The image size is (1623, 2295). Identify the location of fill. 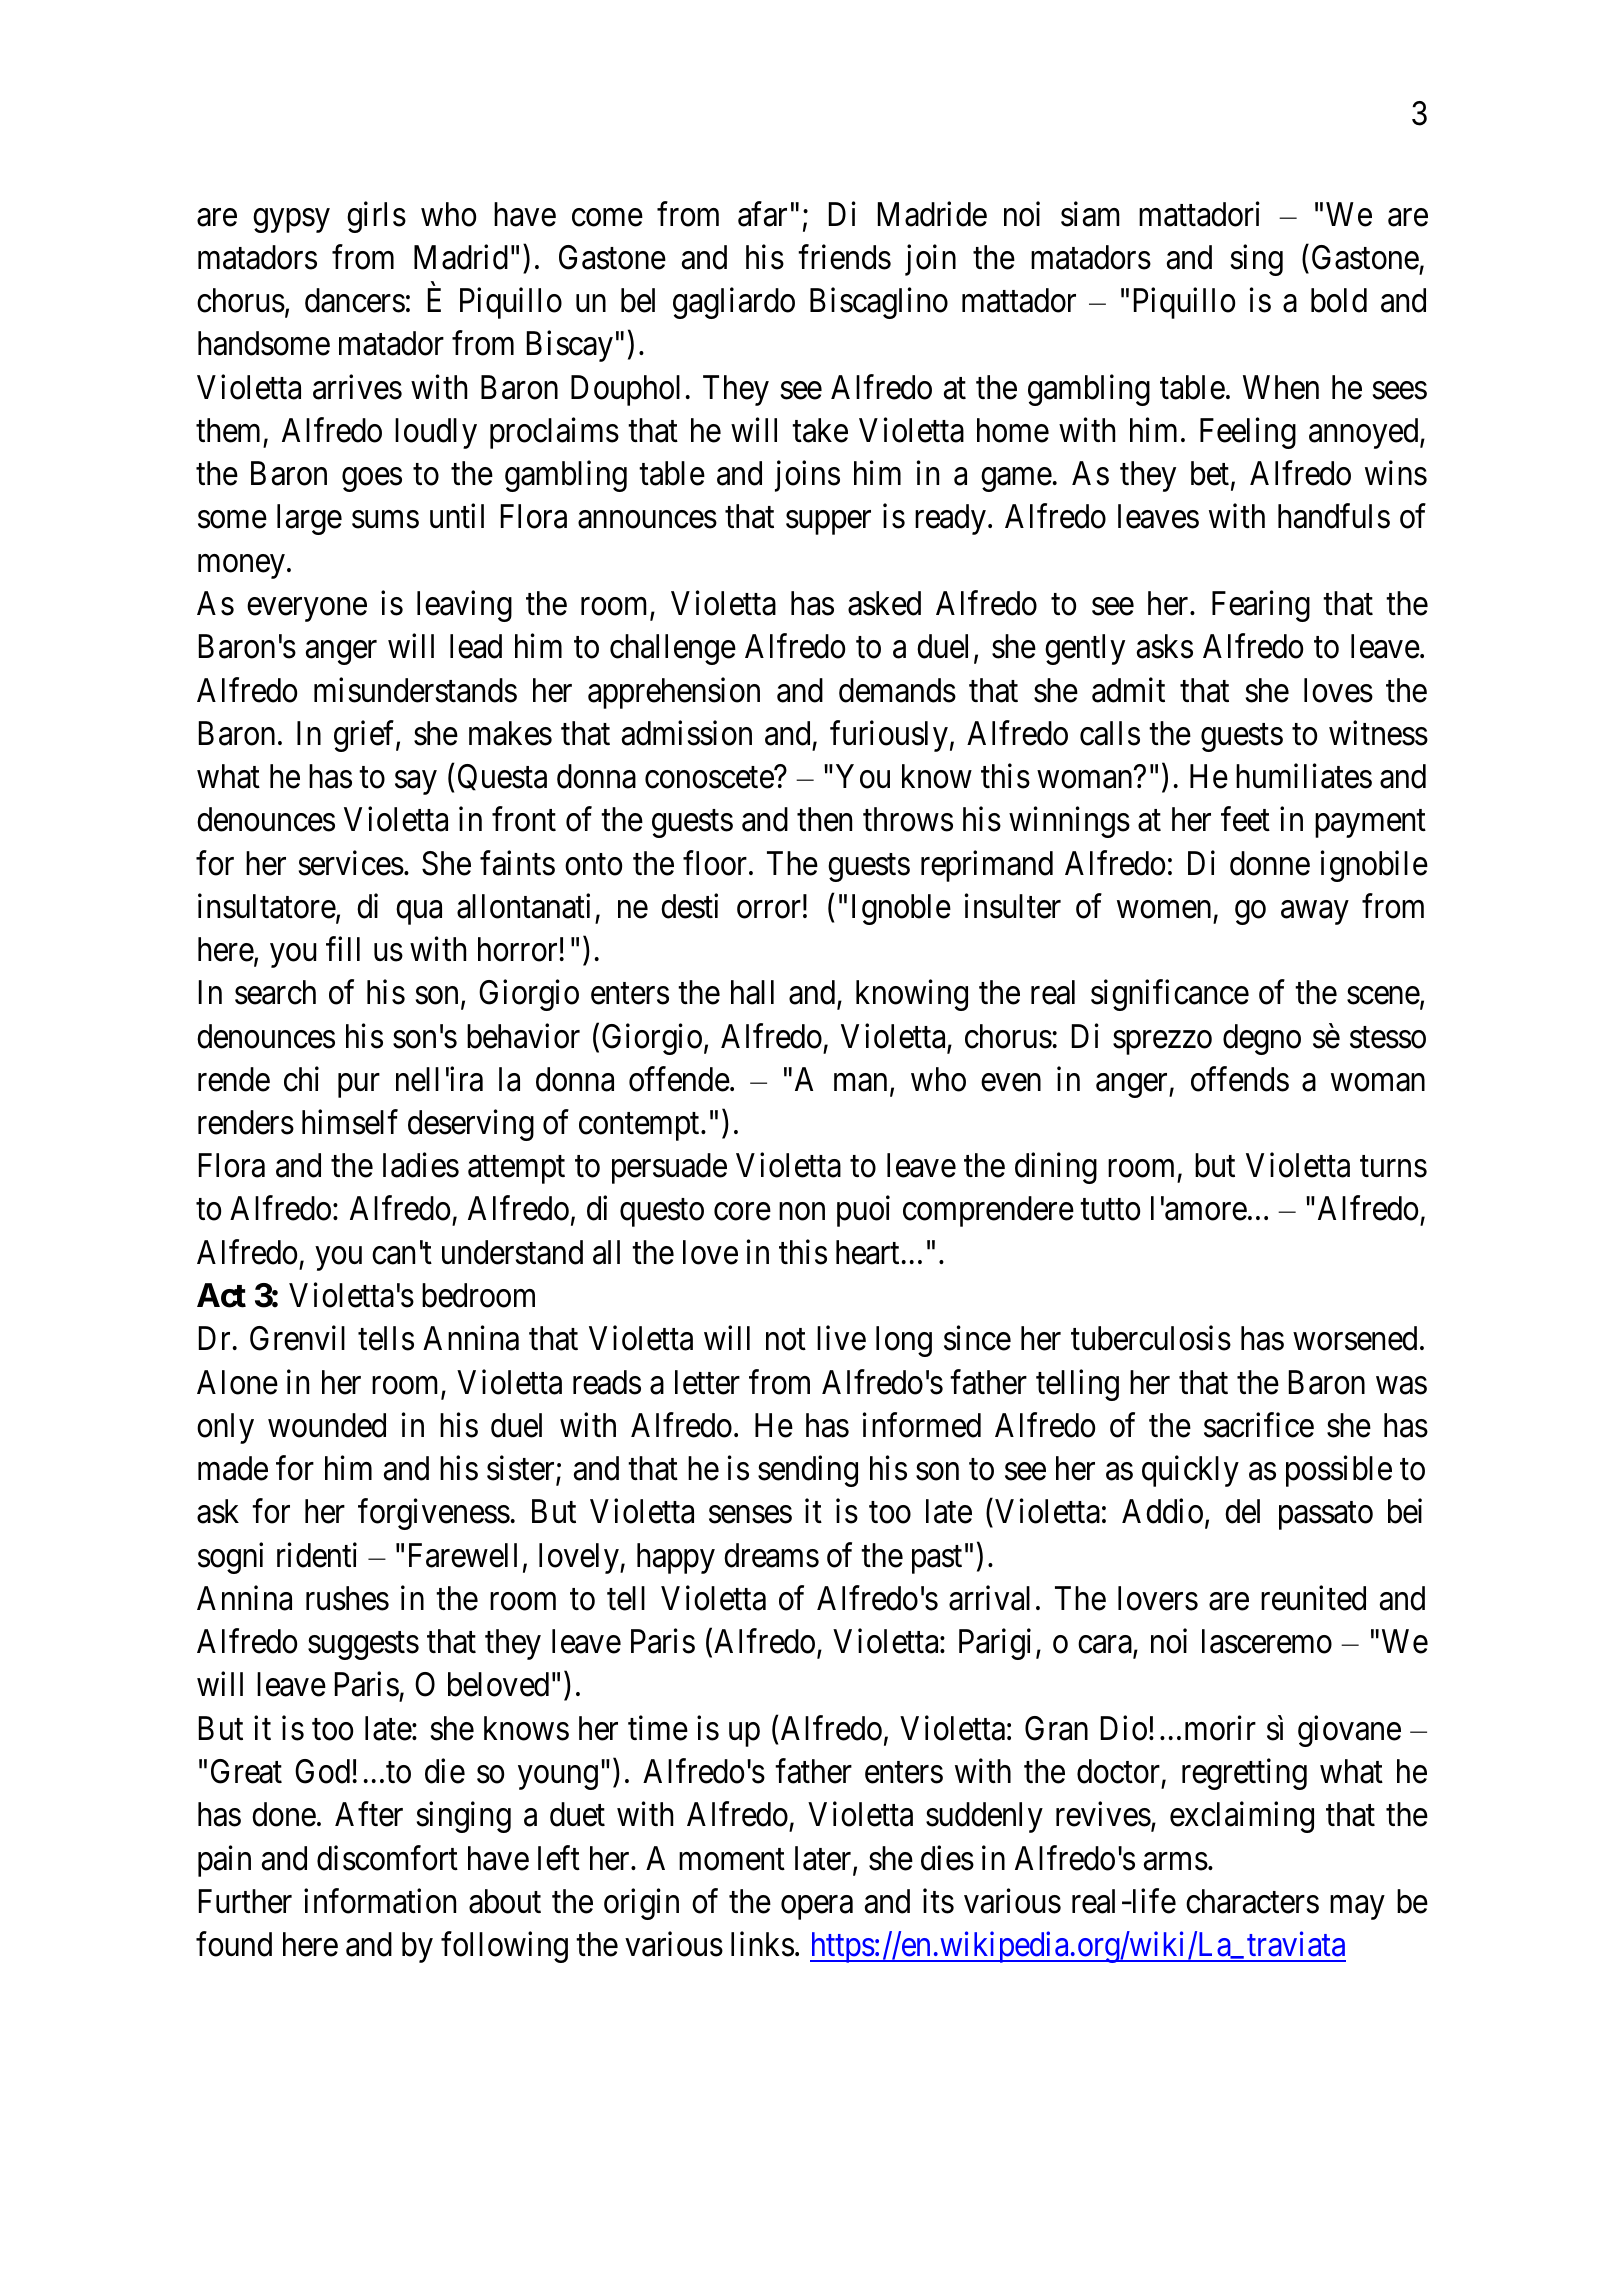
(343, 949).
